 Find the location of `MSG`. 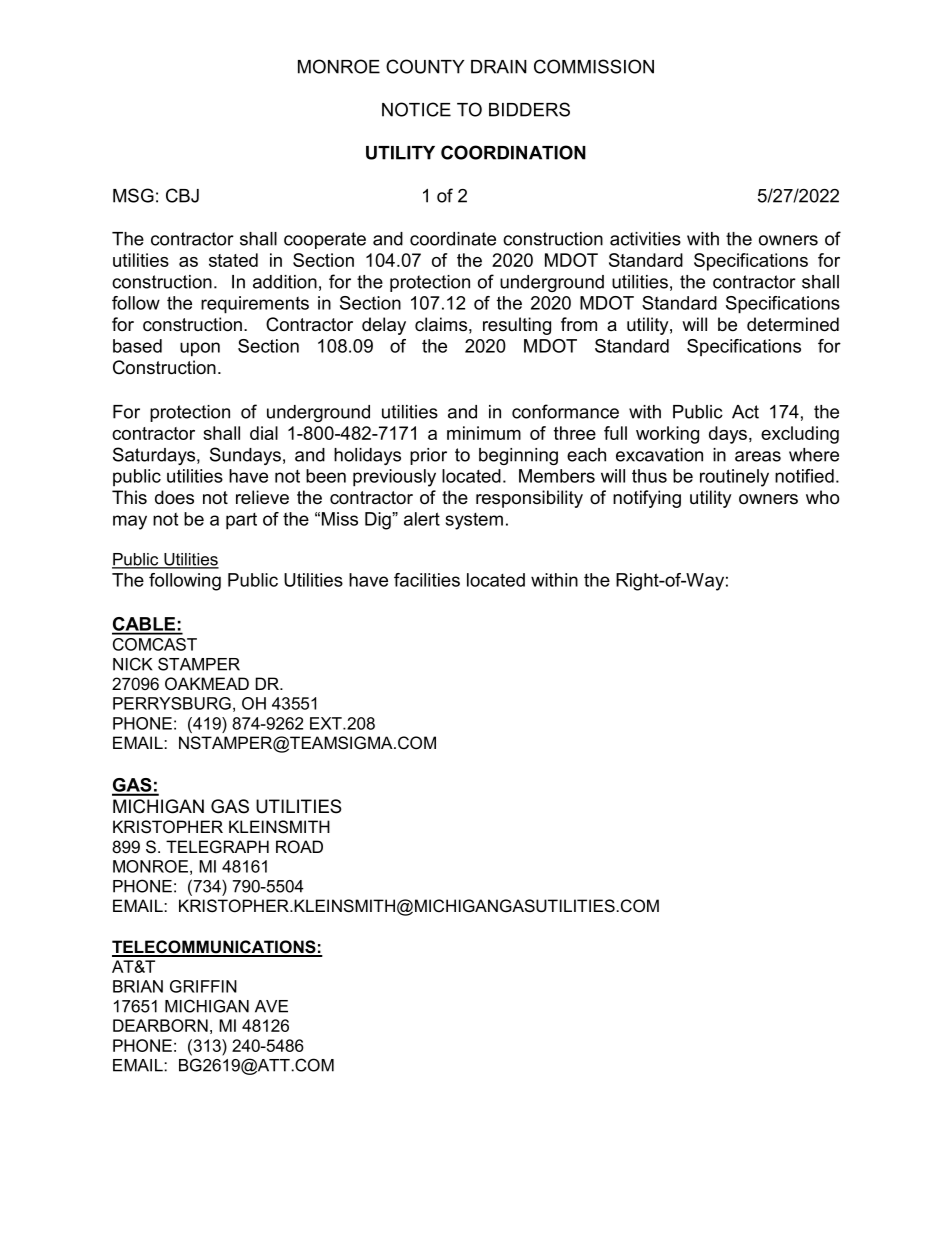

MSG is located at coordinates (133, 195).
